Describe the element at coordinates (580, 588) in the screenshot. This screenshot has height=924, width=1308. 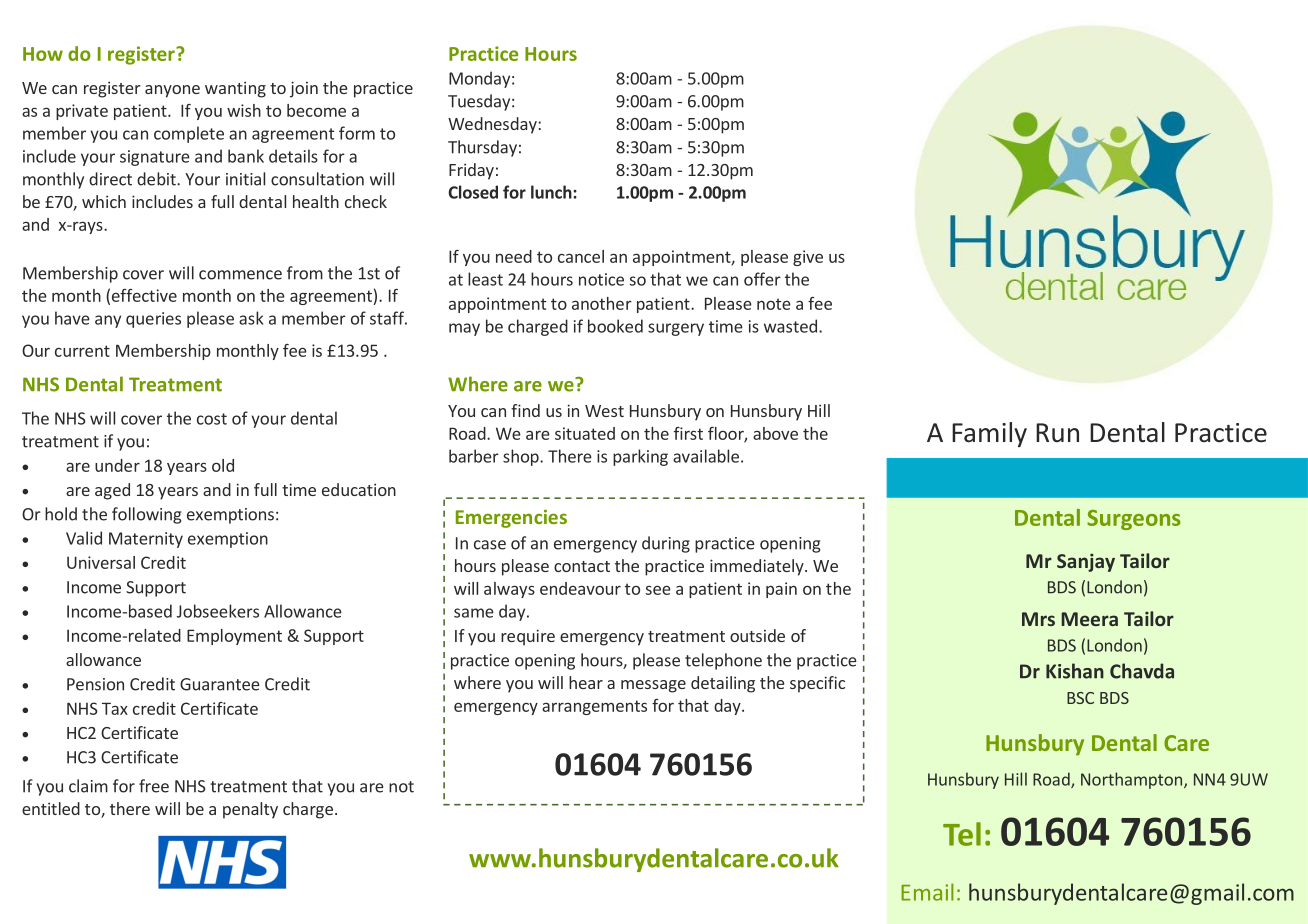
I see `endeavour` at that location.
